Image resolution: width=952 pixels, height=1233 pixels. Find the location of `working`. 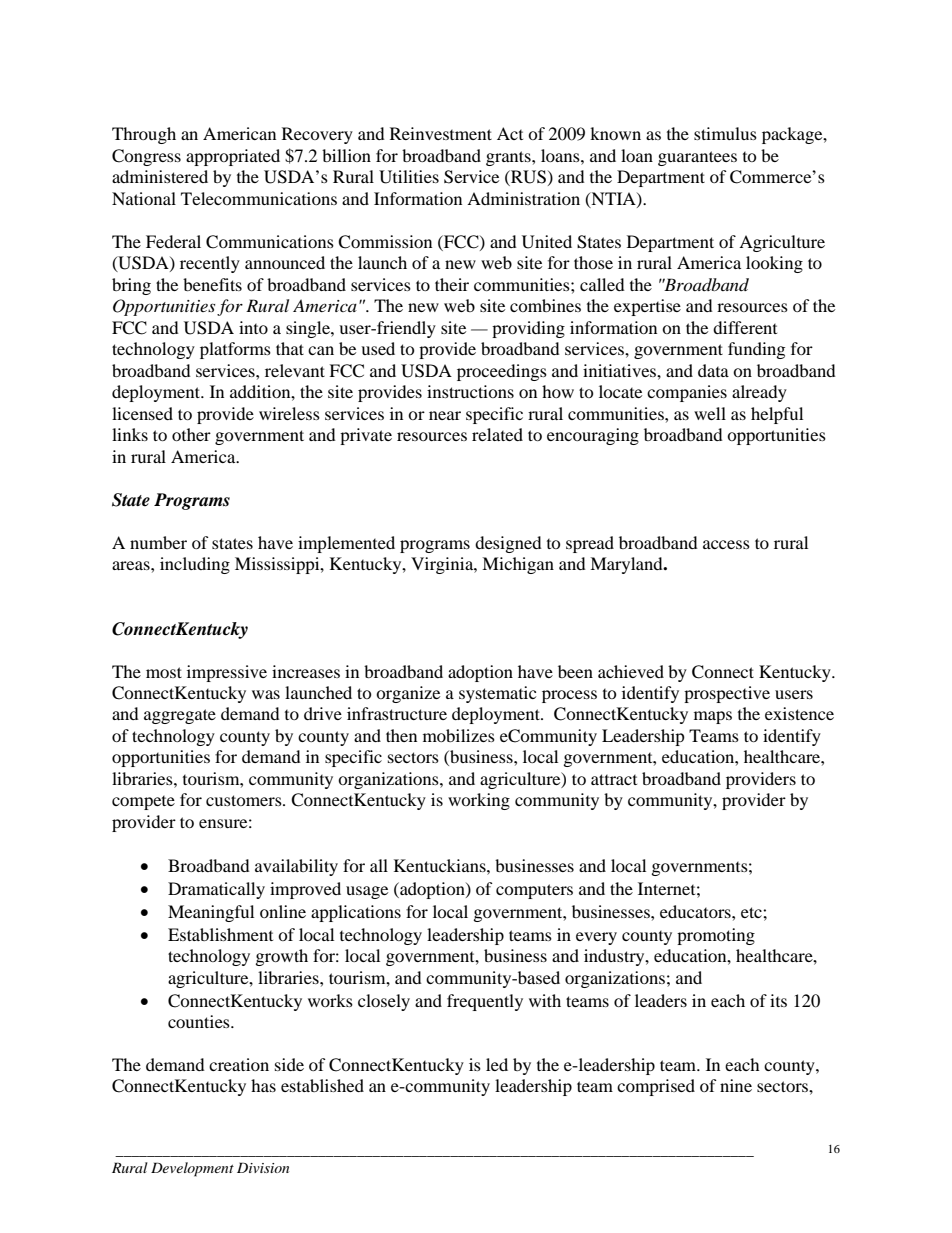

working is located at coordinates (479, 801).
